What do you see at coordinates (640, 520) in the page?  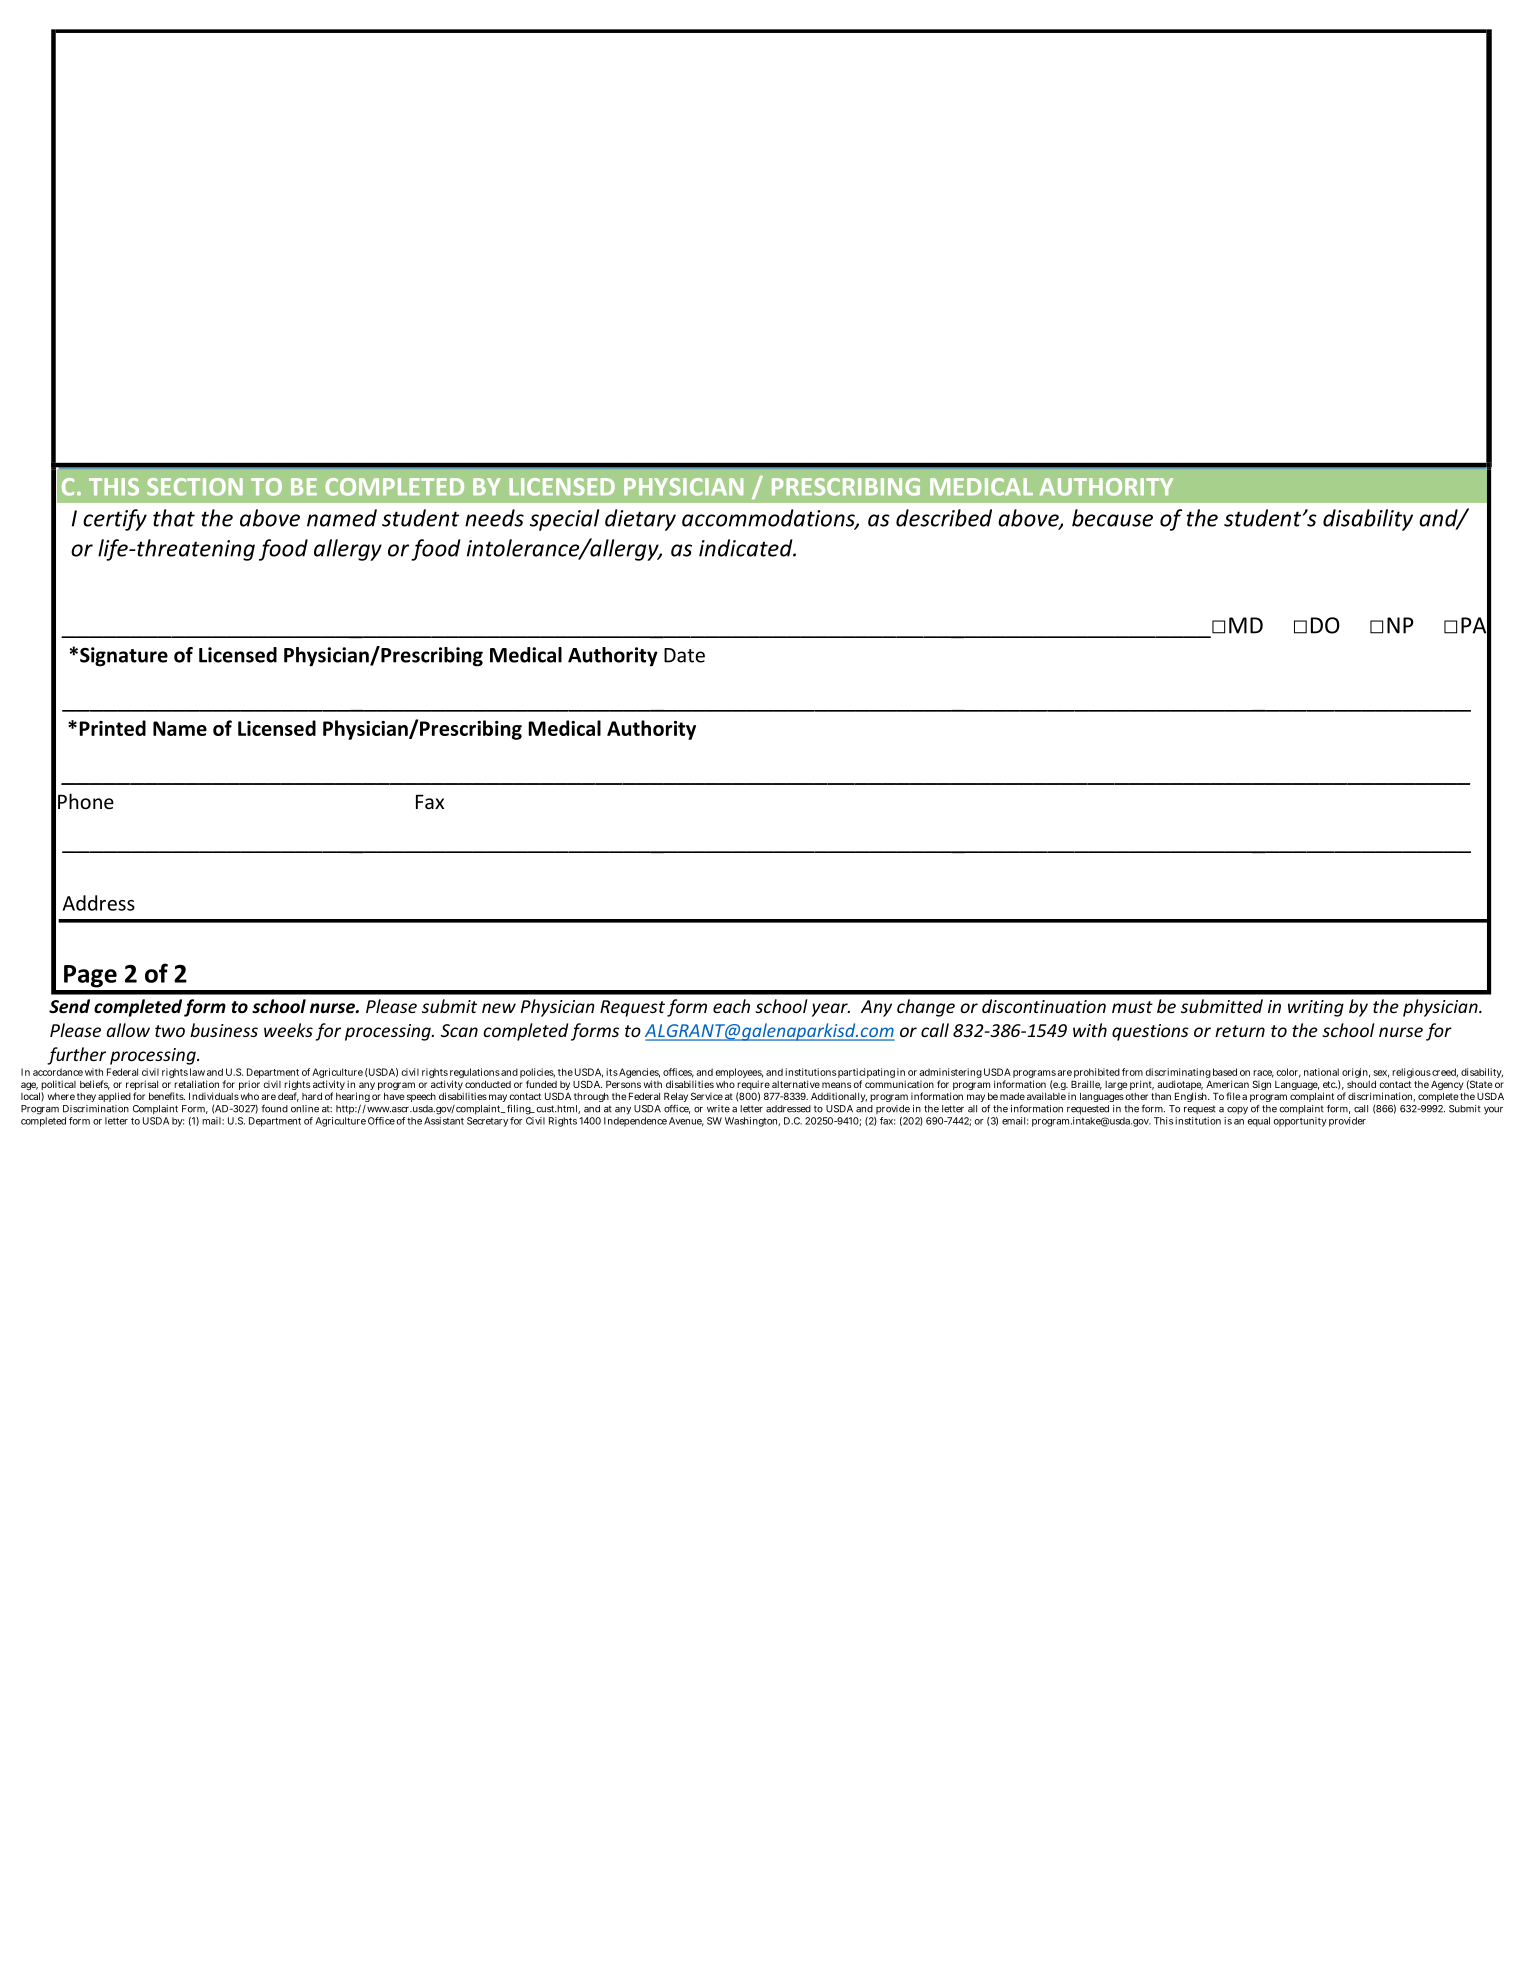 I see `dietary` at bounding box center [640, 520].
